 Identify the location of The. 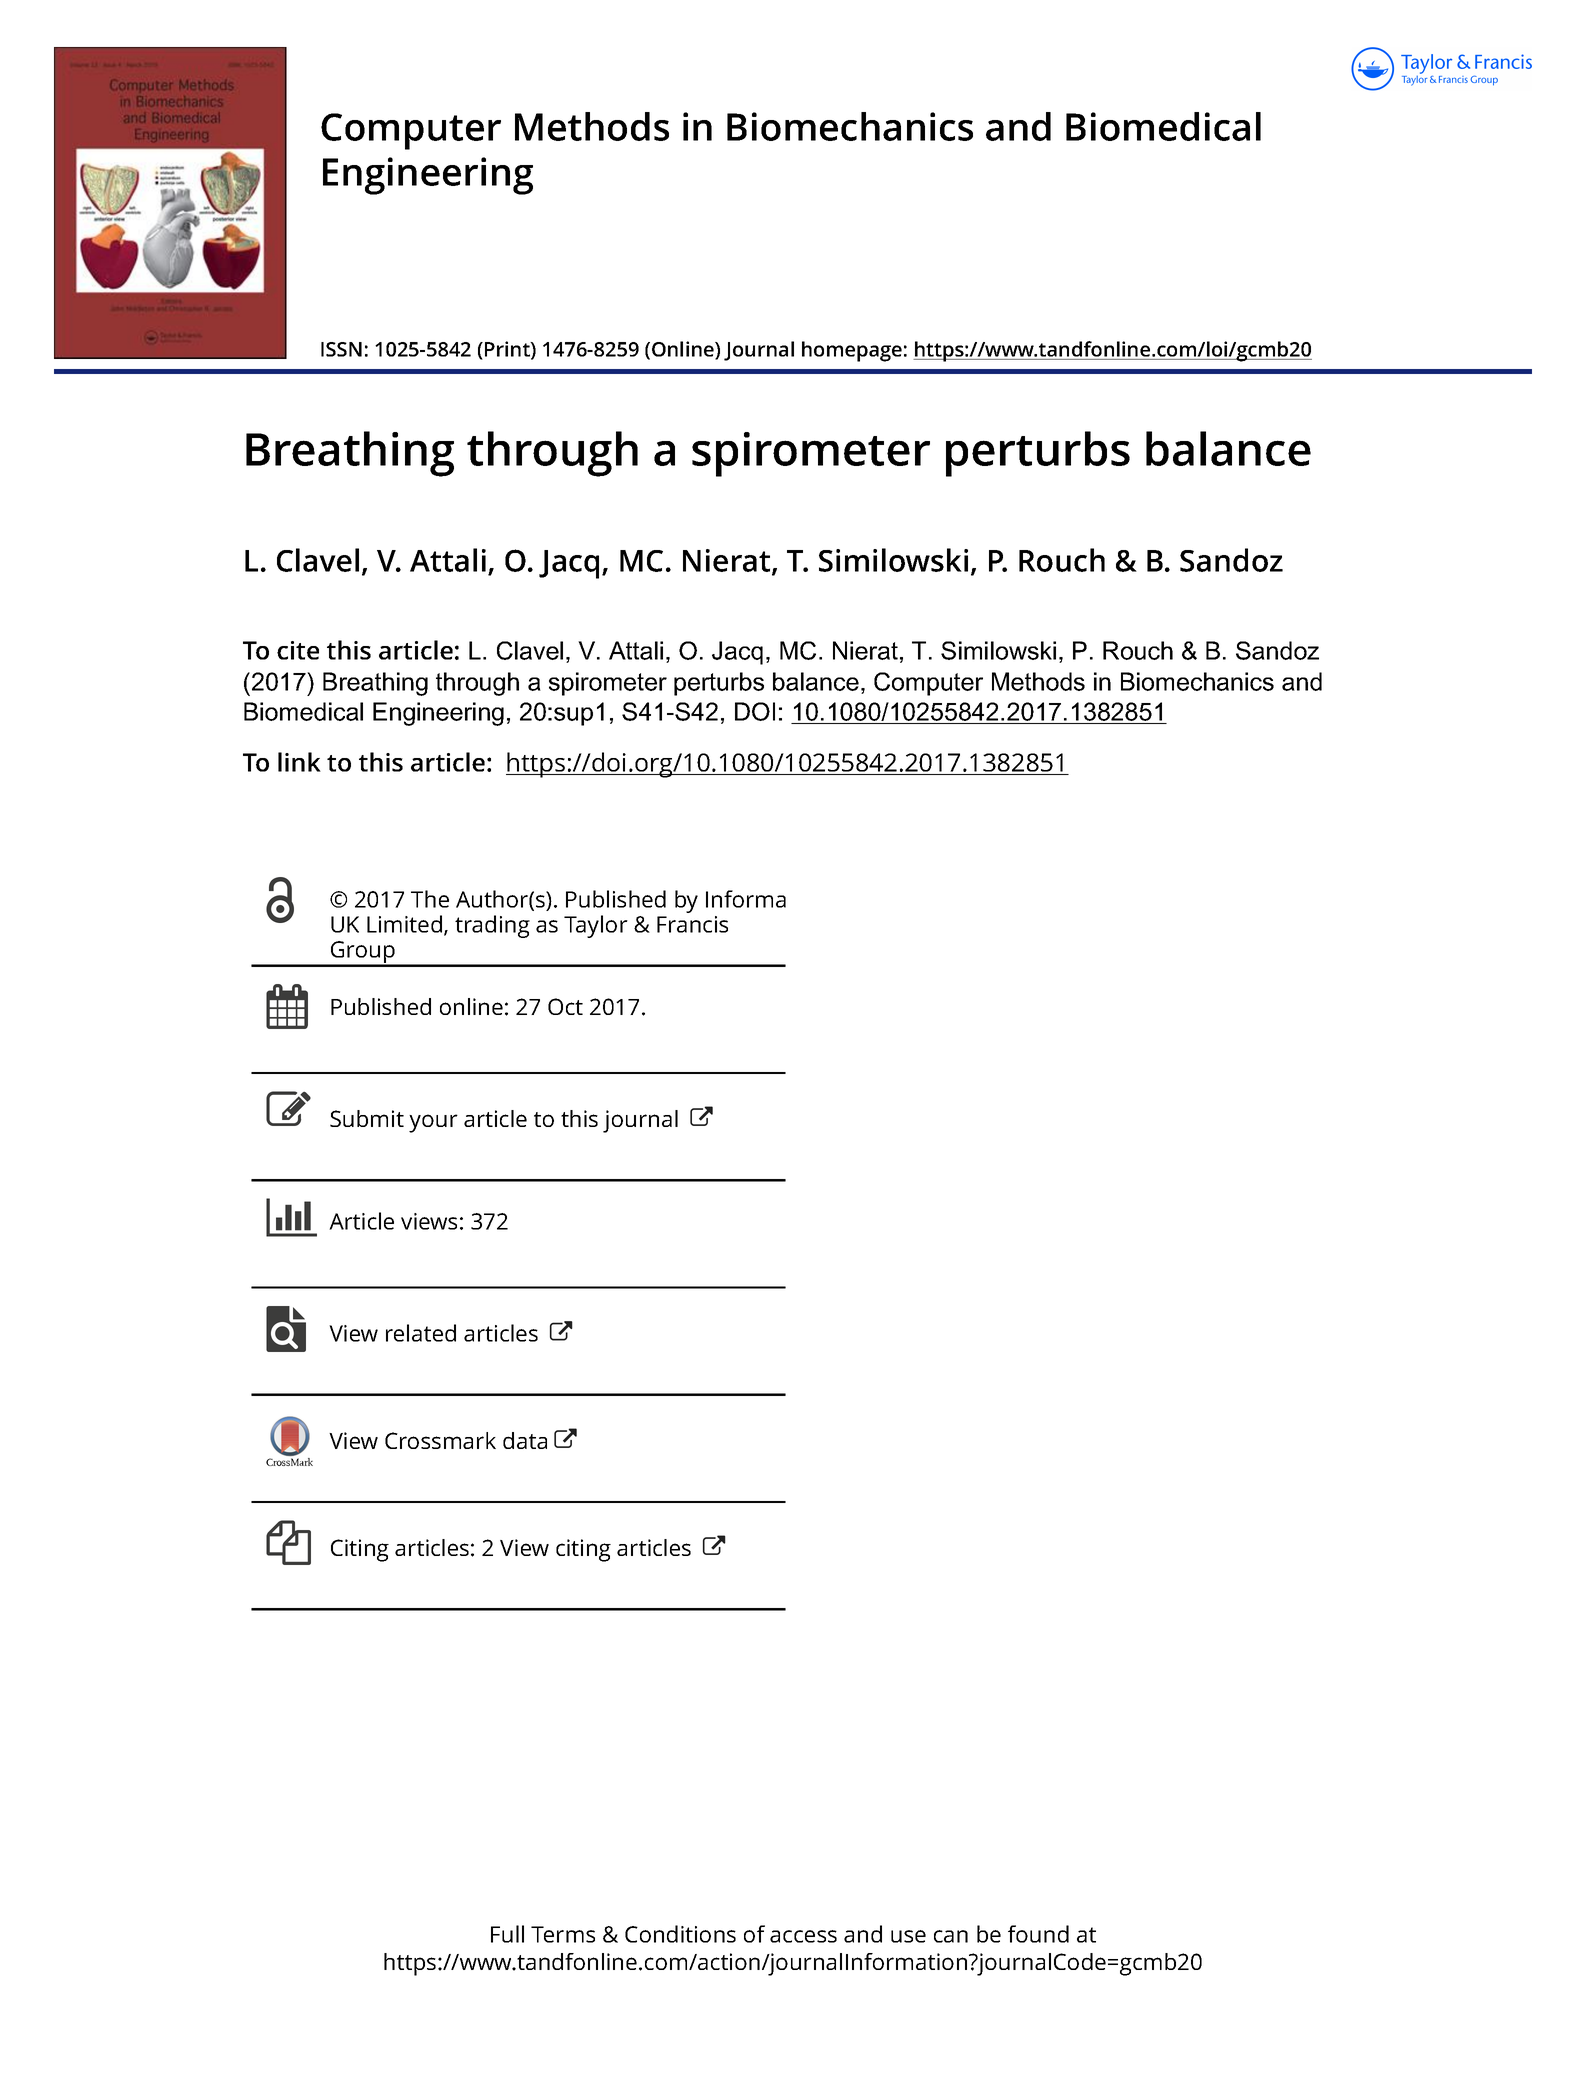
(430, 899).
